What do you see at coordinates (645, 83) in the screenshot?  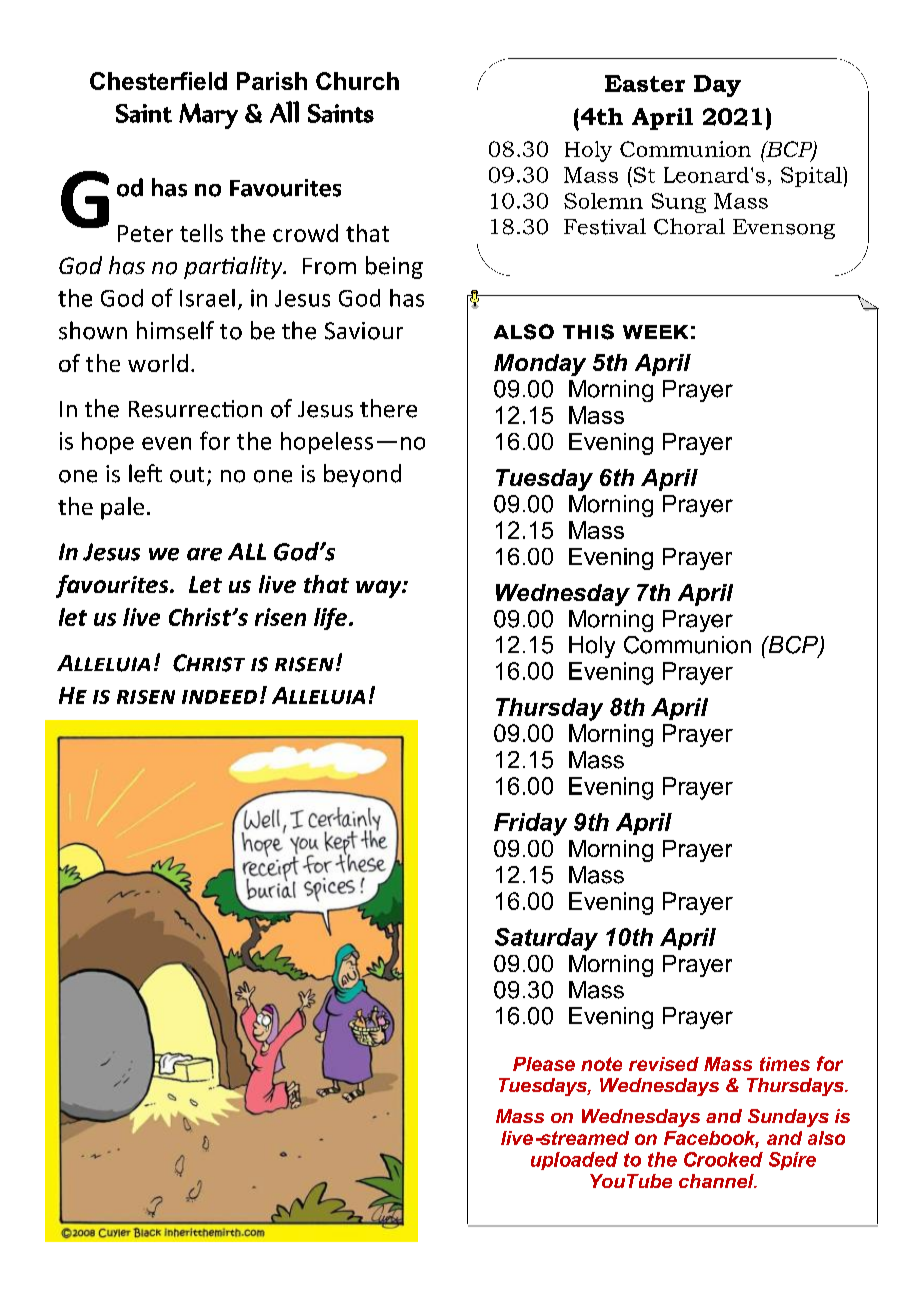 I see `Easter` at bounding box center [645, 83].
